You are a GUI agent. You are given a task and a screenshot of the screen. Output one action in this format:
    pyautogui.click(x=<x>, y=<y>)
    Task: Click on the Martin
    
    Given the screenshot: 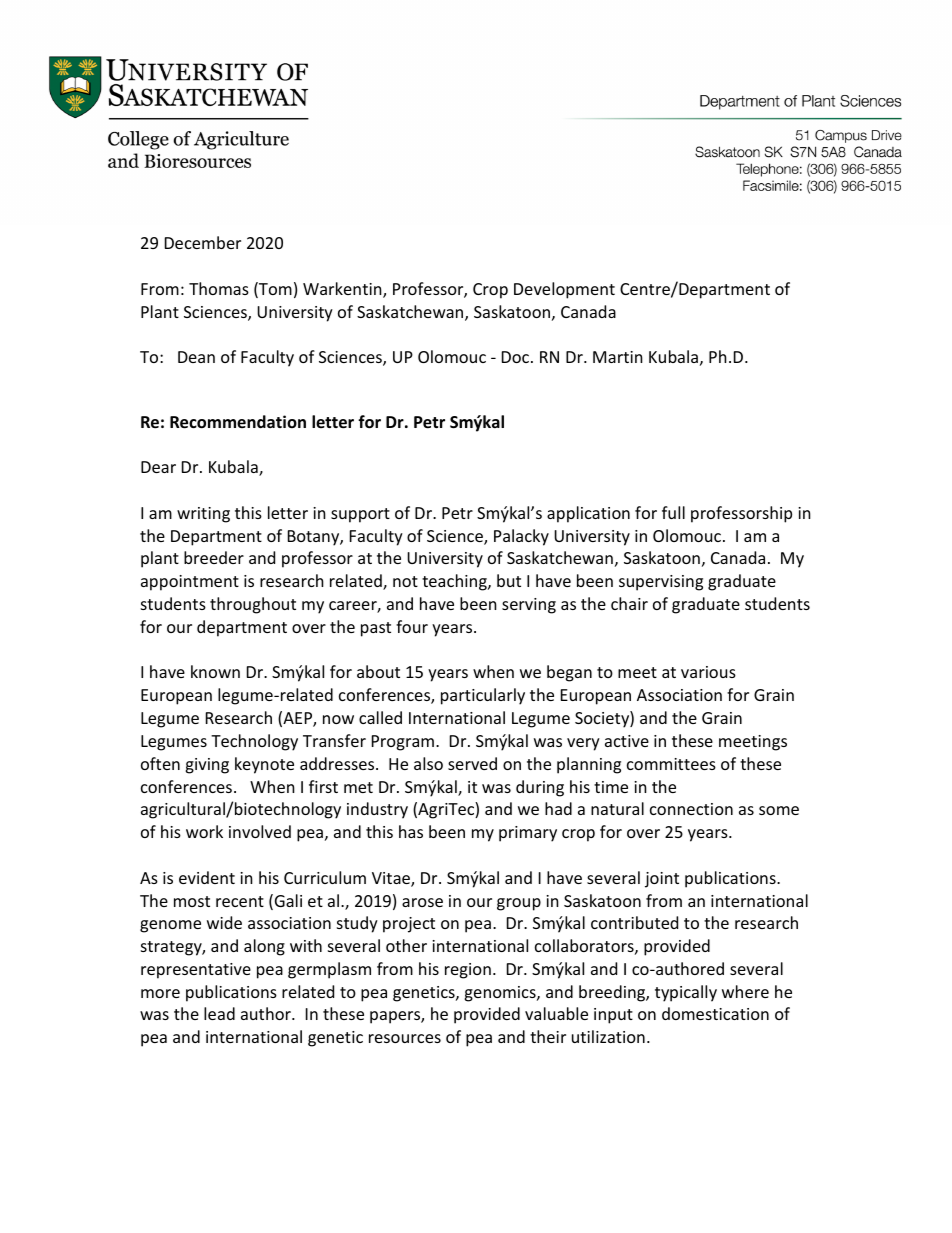 What is the action you would take?
    pyautogui.click(x=618, y=357)
